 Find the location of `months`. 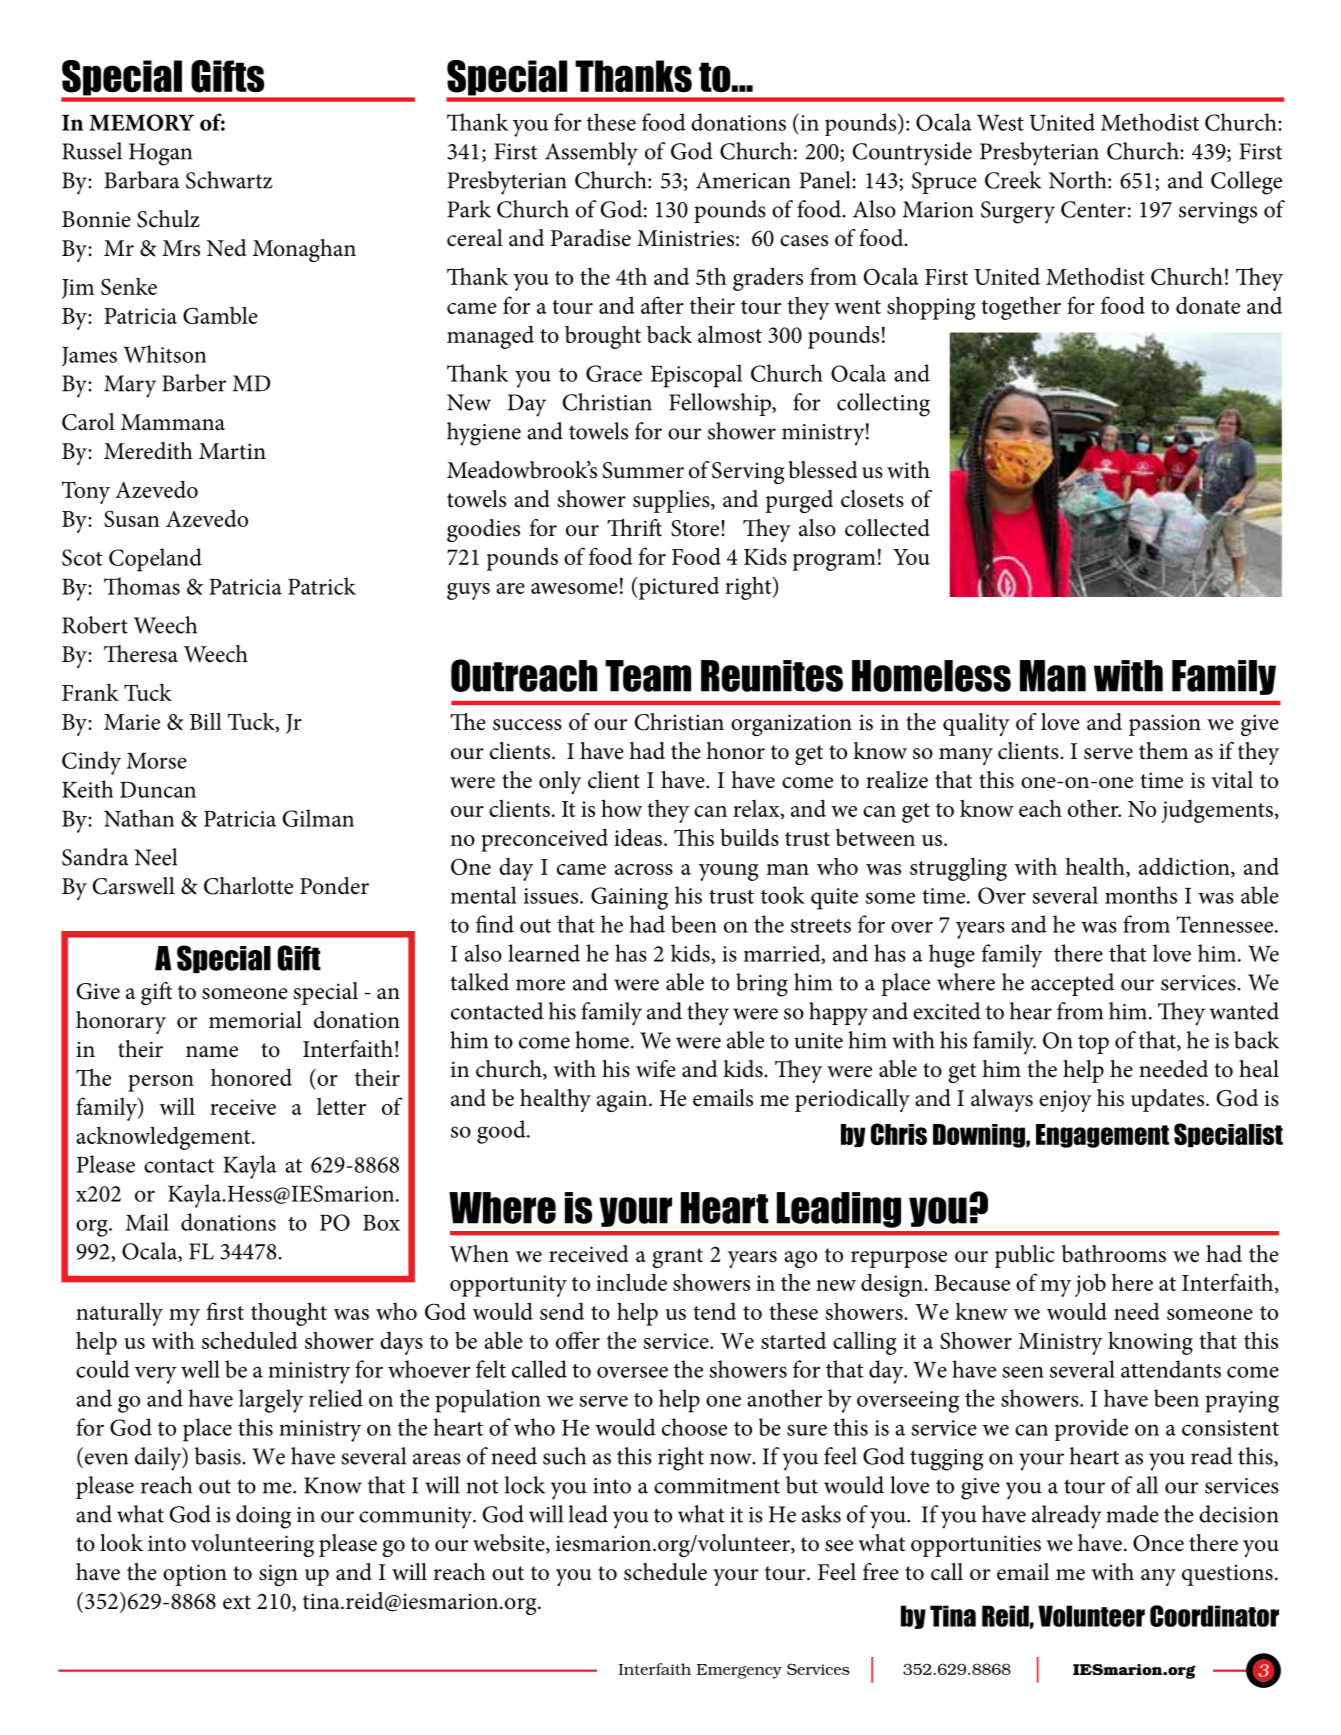

months is located at coordinates (1141, 895).
